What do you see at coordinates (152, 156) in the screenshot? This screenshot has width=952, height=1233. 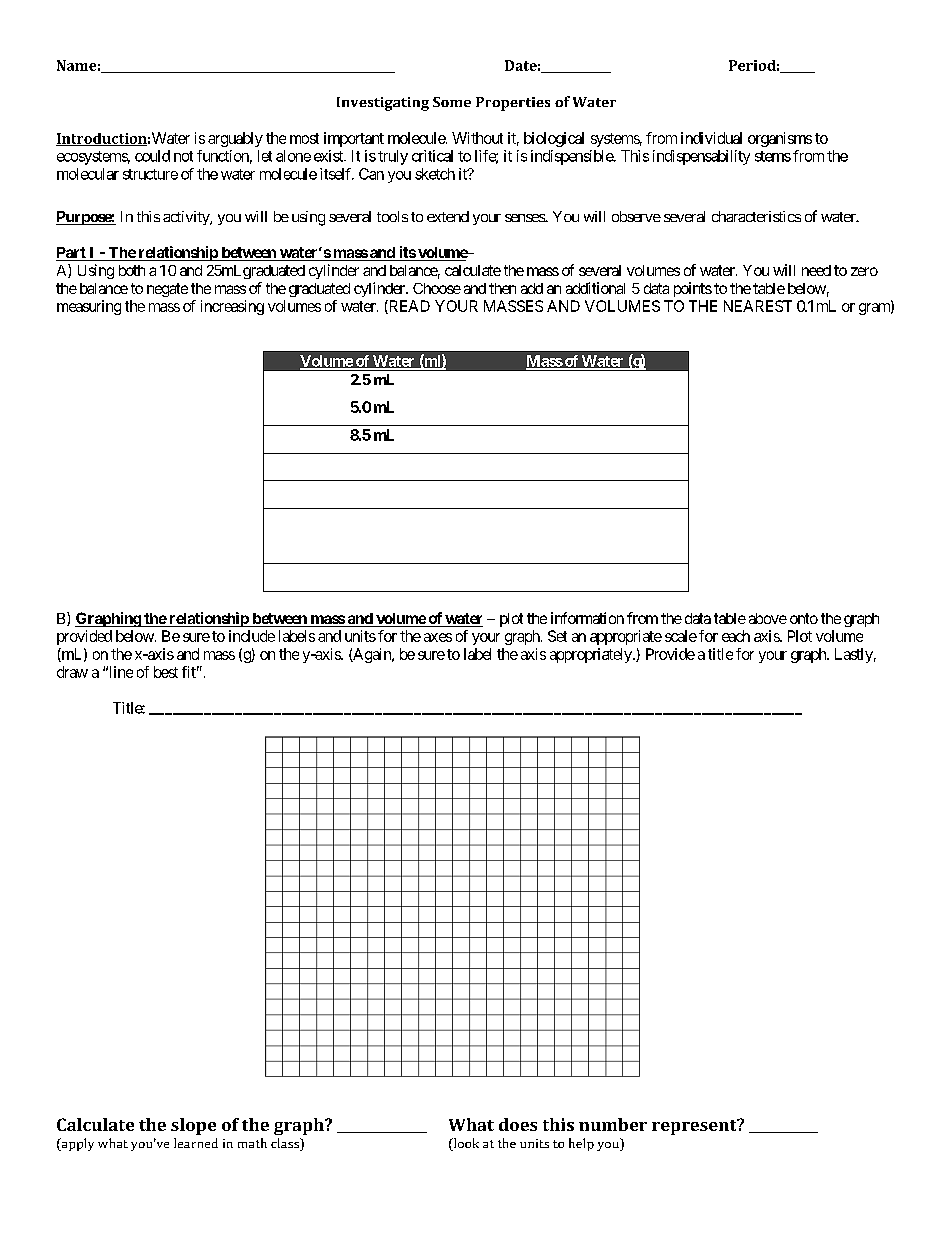 I see `could` at bounding box center [152, 156].
